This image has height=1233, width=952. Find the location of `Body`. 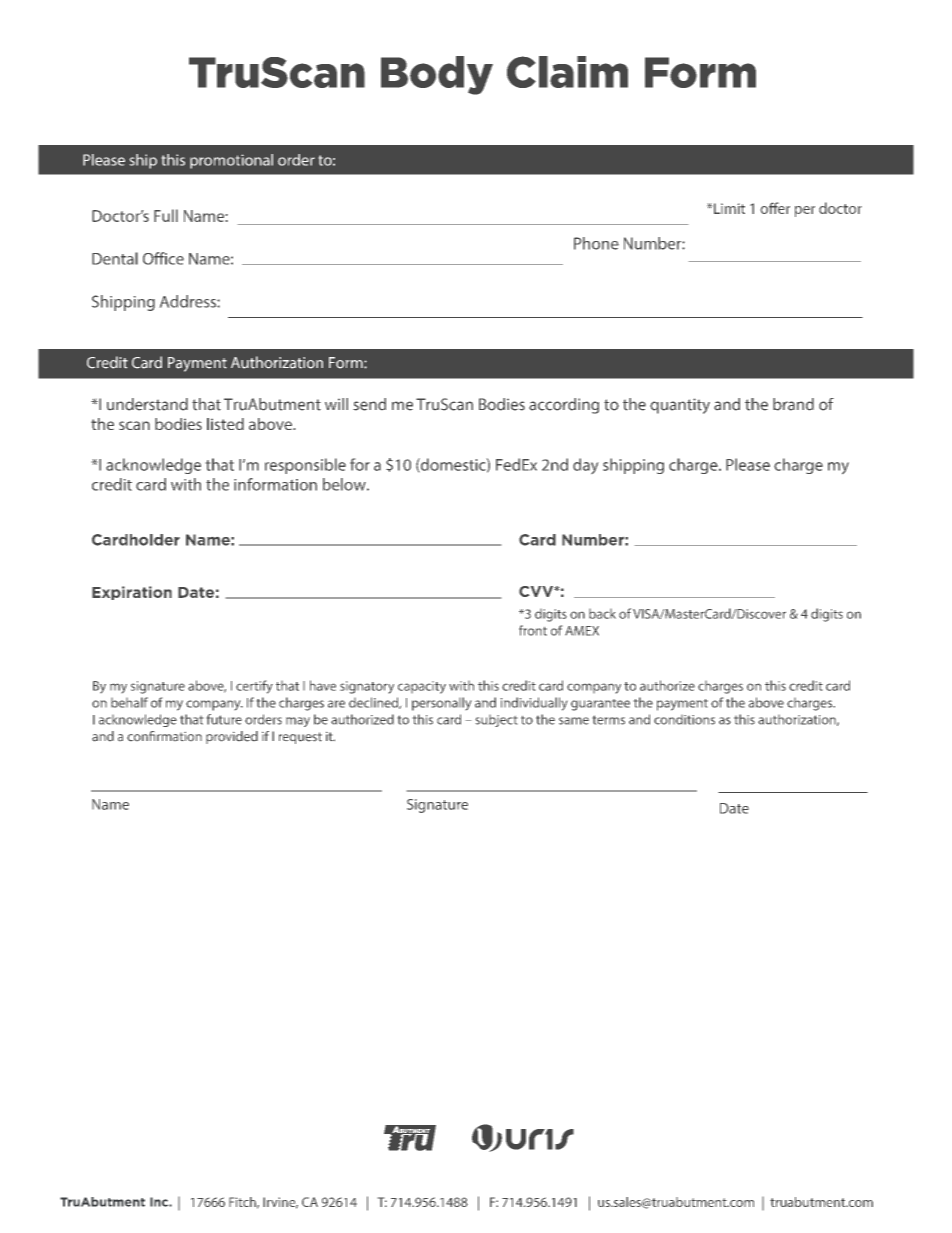

Body is located at coordinates (437, 75).
